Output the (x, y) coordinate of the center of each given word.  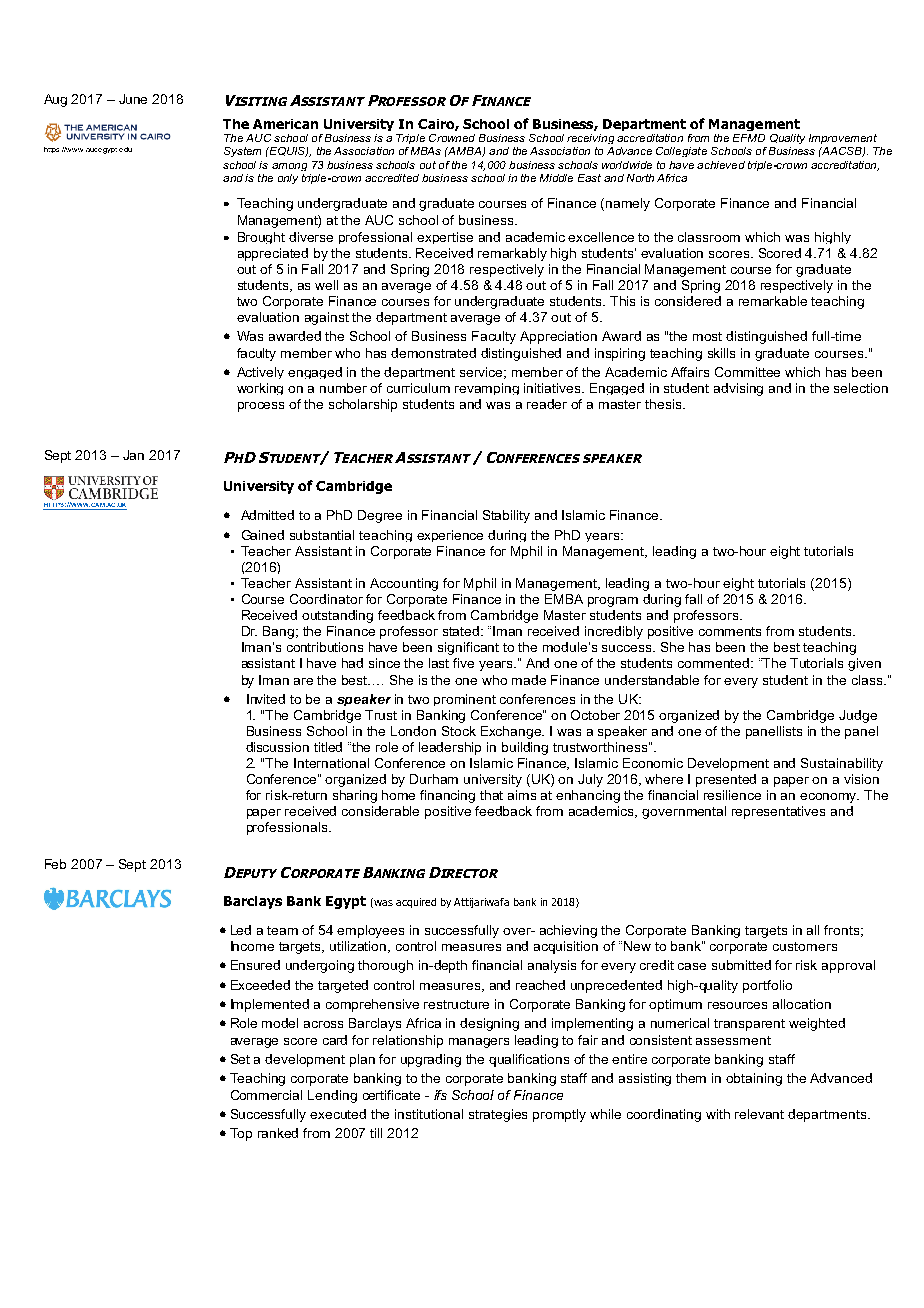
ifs (440, 1095)
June (133, 99)
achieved (721, 165)
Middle (556, 178)
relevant (759, 1114)
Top (241, 1134)
